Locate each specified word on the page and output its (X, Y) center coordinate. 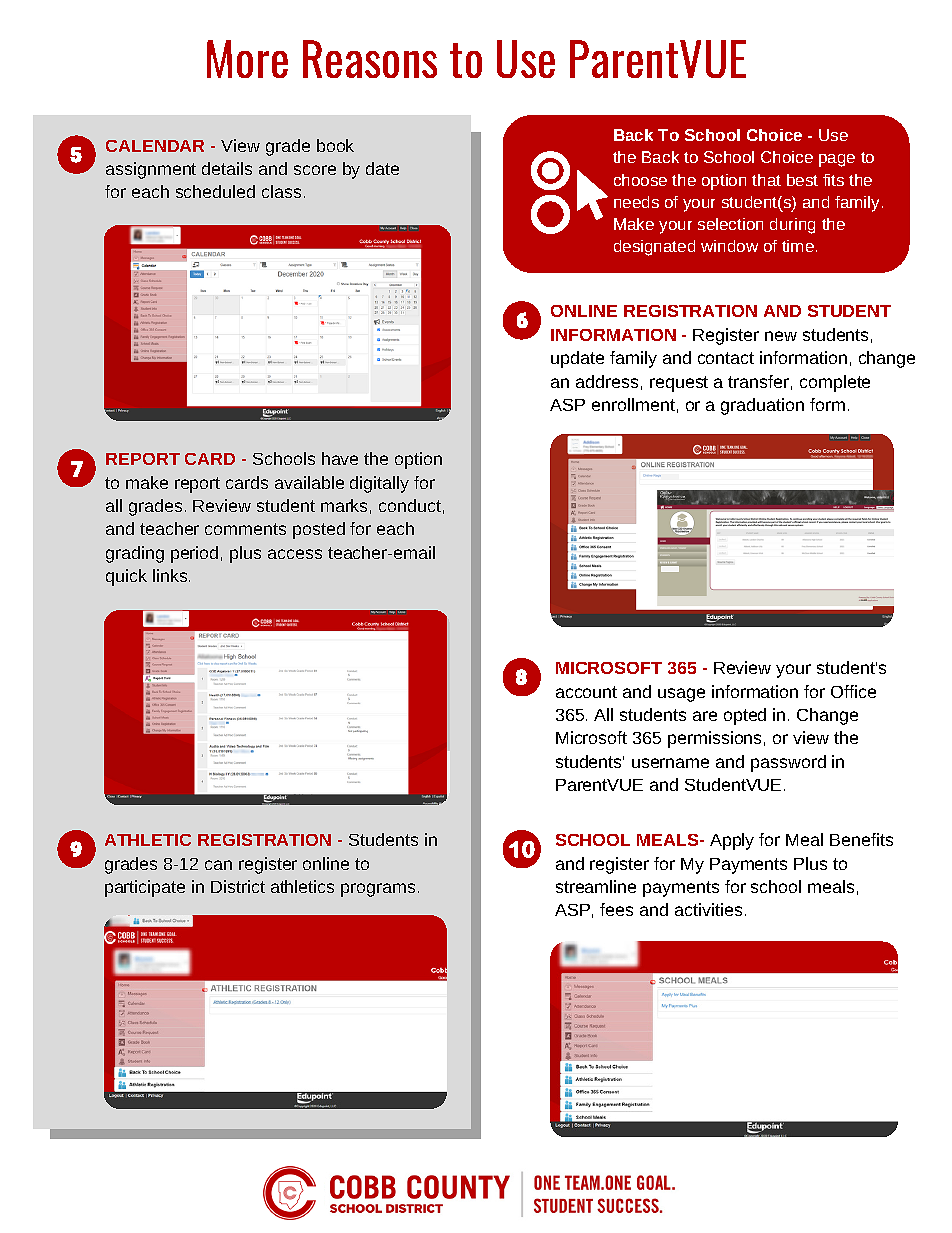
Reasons (370, 59)
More (247, 59)
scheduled (215, 191)
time (798, 246)
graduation (762, 406)
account (586, 692)
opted (745, 716)
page (837, 160)
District (238, 886)
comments (245, 529)
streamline (596, 886)
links (171, 575)
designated (654, 248)
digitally (379, 484)
